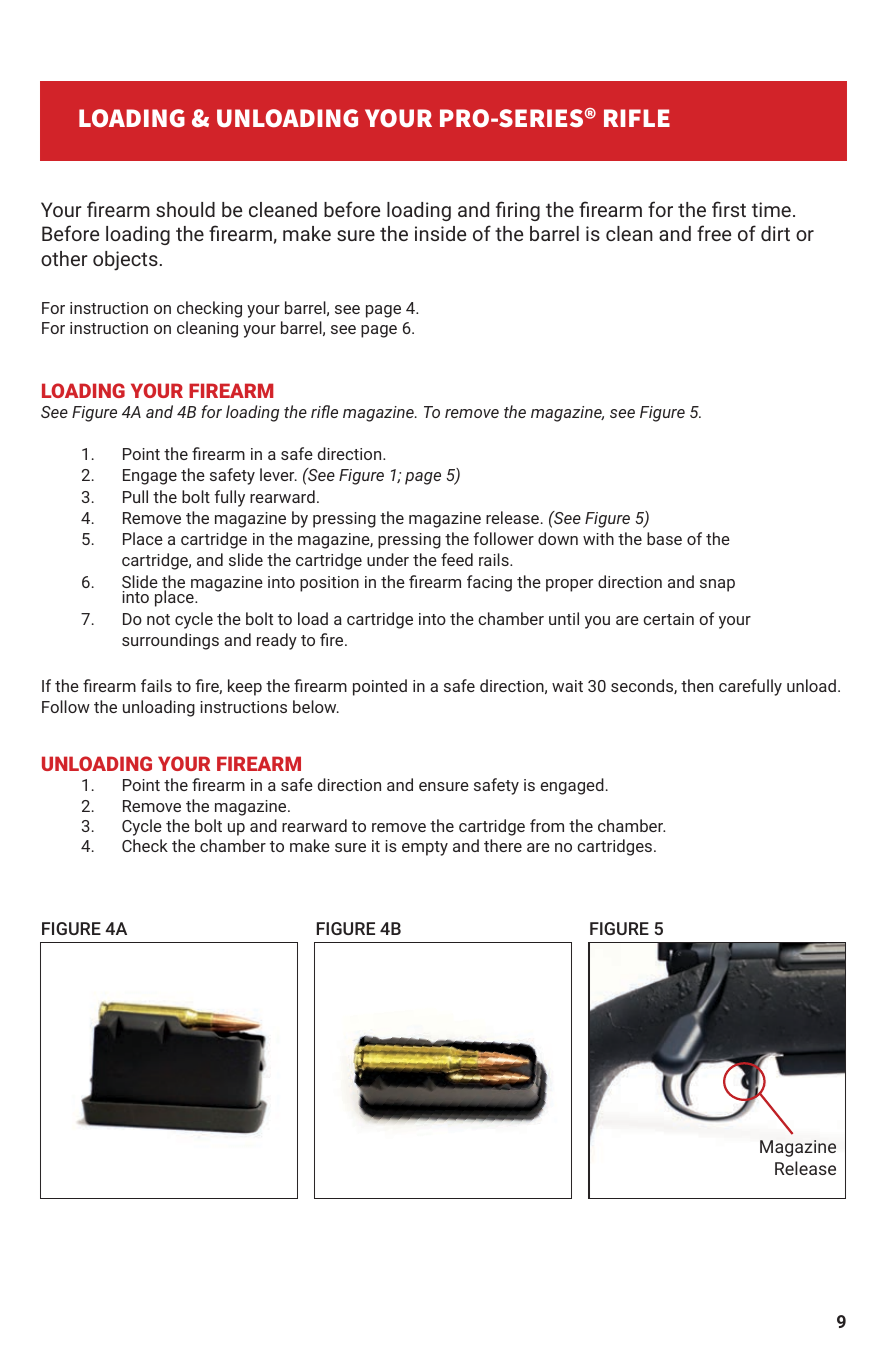 The width and height of the image is (887, 1372). I want to click on from, so click(547, 825).
